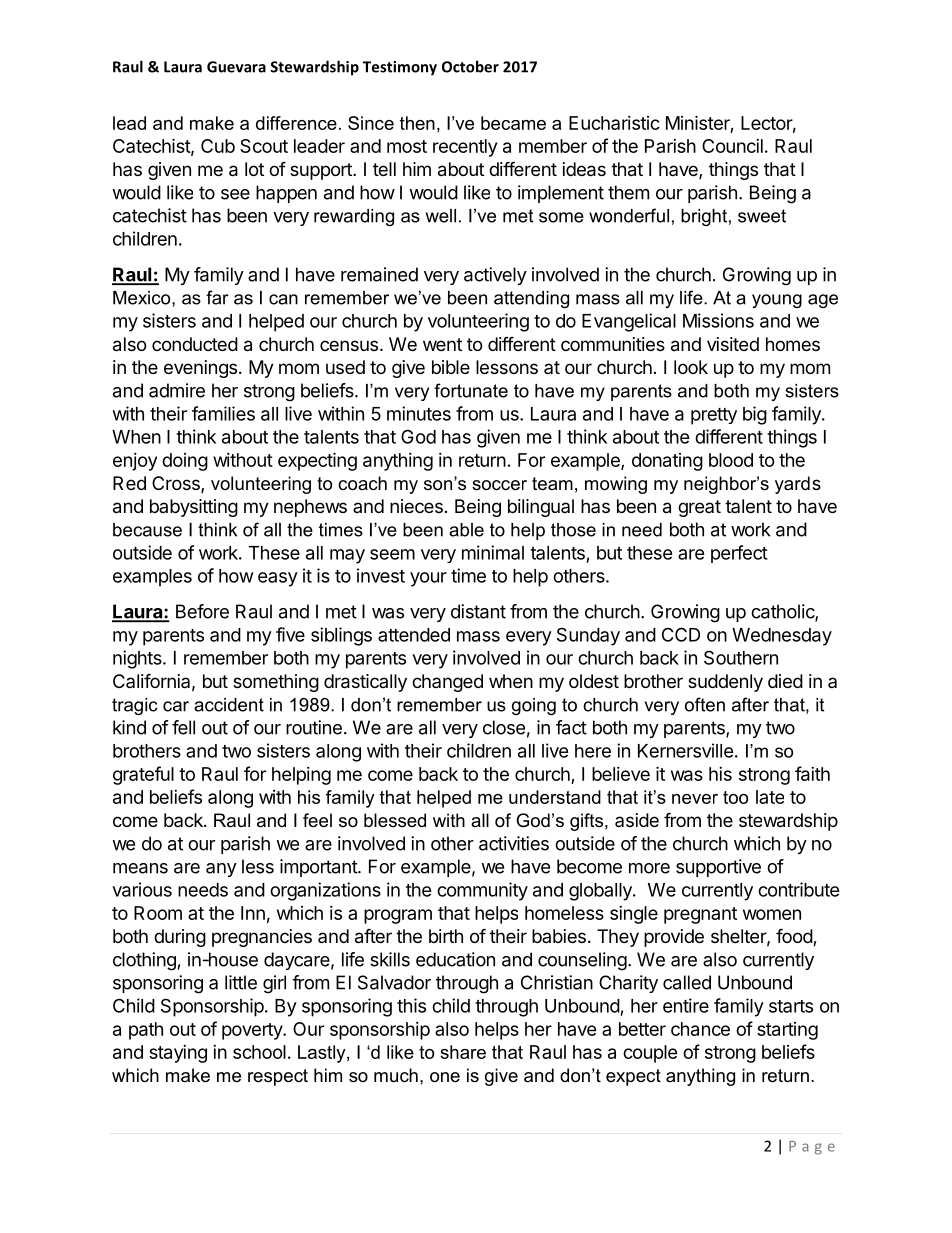 This page has width=952, height=1233. Describe the element at coordinates (470, 66) in the page. I see `October` at that location.
